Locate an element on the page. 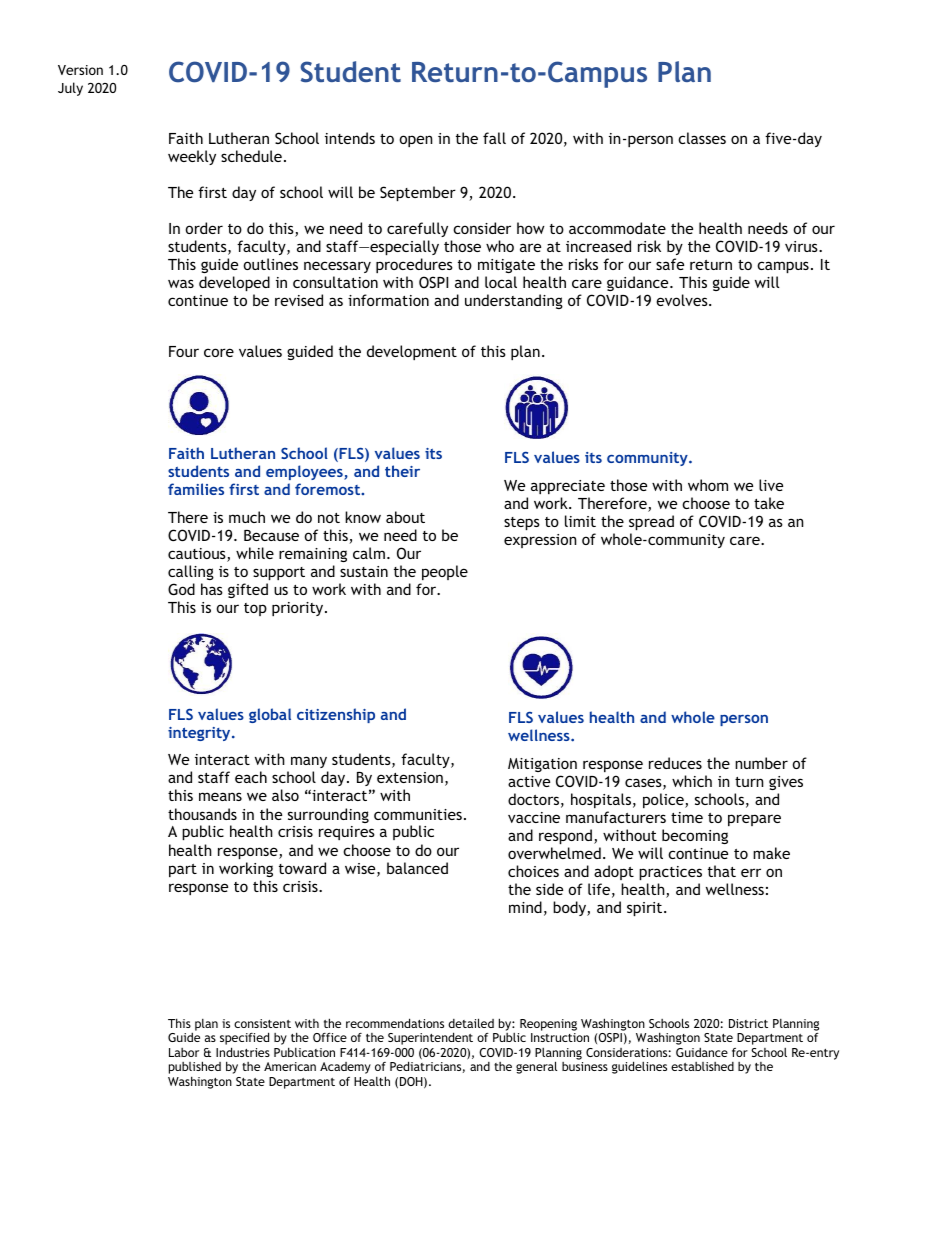 This image has height=1233, width=952. Four is located at coordinates (184, 351).
